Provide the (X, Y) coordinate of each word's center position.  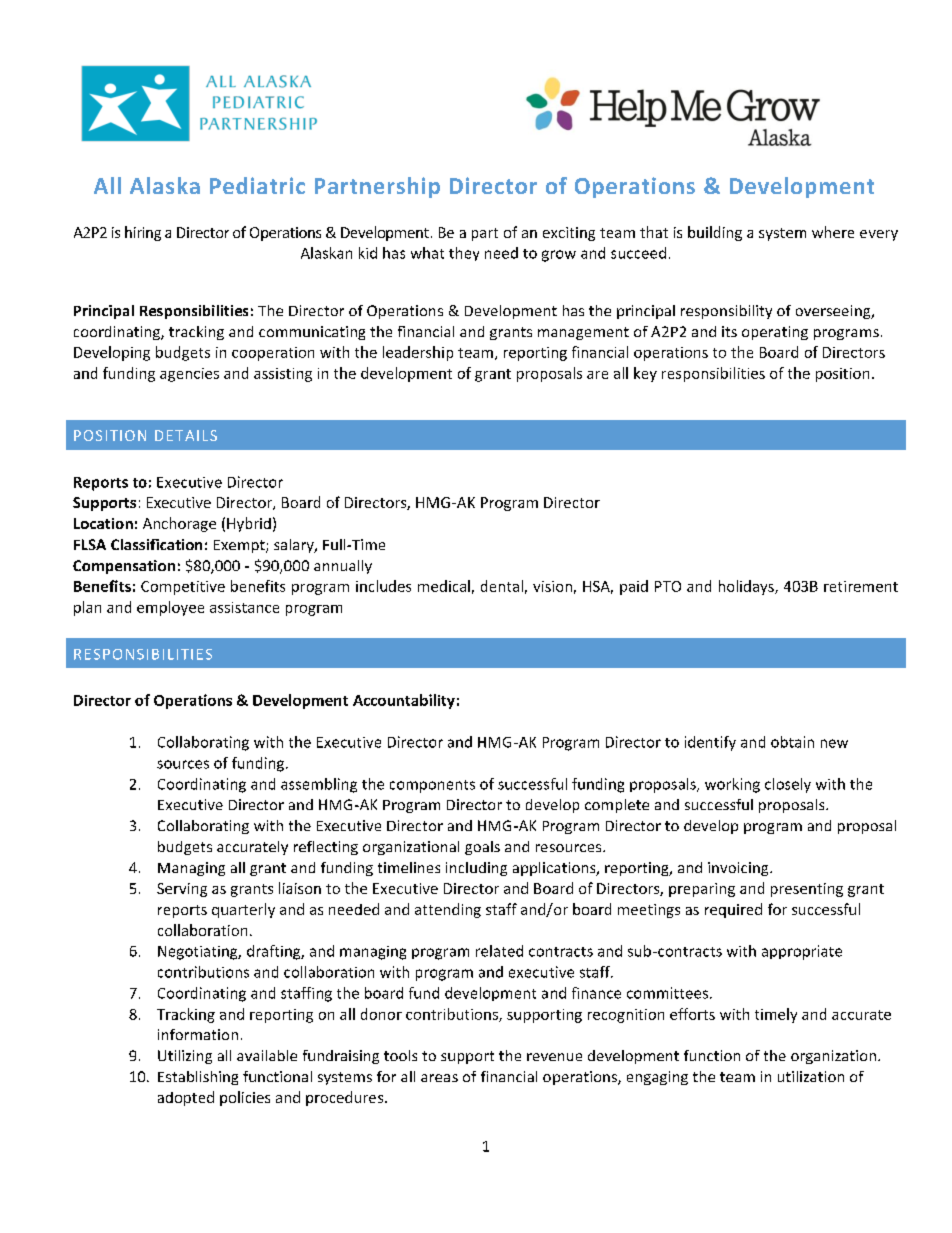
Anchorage (179, 524)
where (833, 232)
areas (439, 1078)
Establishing (198, 1078)
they (464, 254)
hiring (143, 233)
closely (788, 785)
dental (502, 586)
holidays (747, 587)
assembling (319, 785)
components (432, 786)
